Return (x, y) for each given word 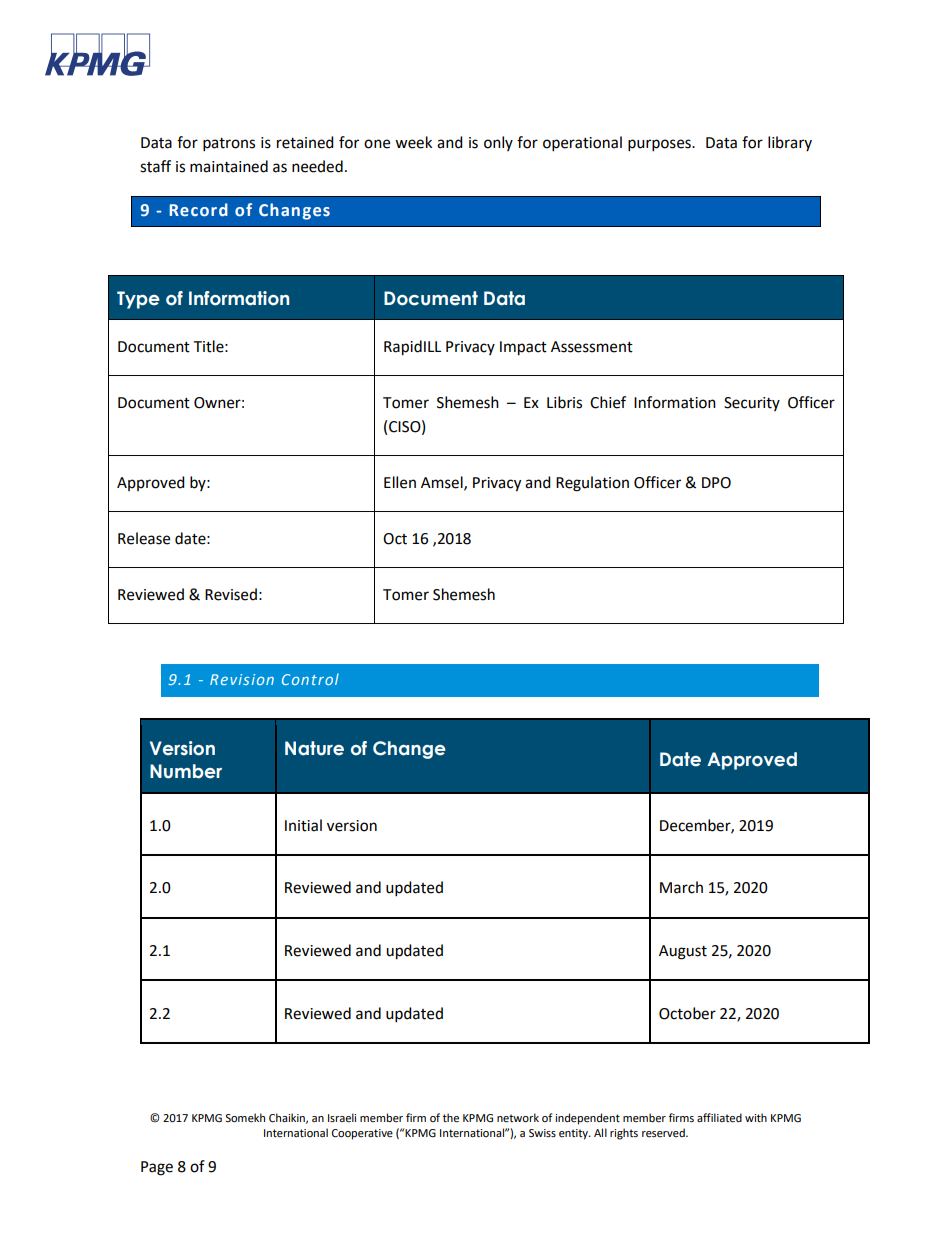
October (687, 1013)
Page (157, 1168)
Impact (523, 348)
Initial (303, 825)
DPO (716, 483)
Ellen (400, 482)
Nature (314, 748)
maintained (229, 166)
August (683, 952)
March (681, 887)
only (498, 143)
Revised (231, 594)
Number (186, 771)
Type (138, 300)
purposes (660, 145)
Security (752, 404)
